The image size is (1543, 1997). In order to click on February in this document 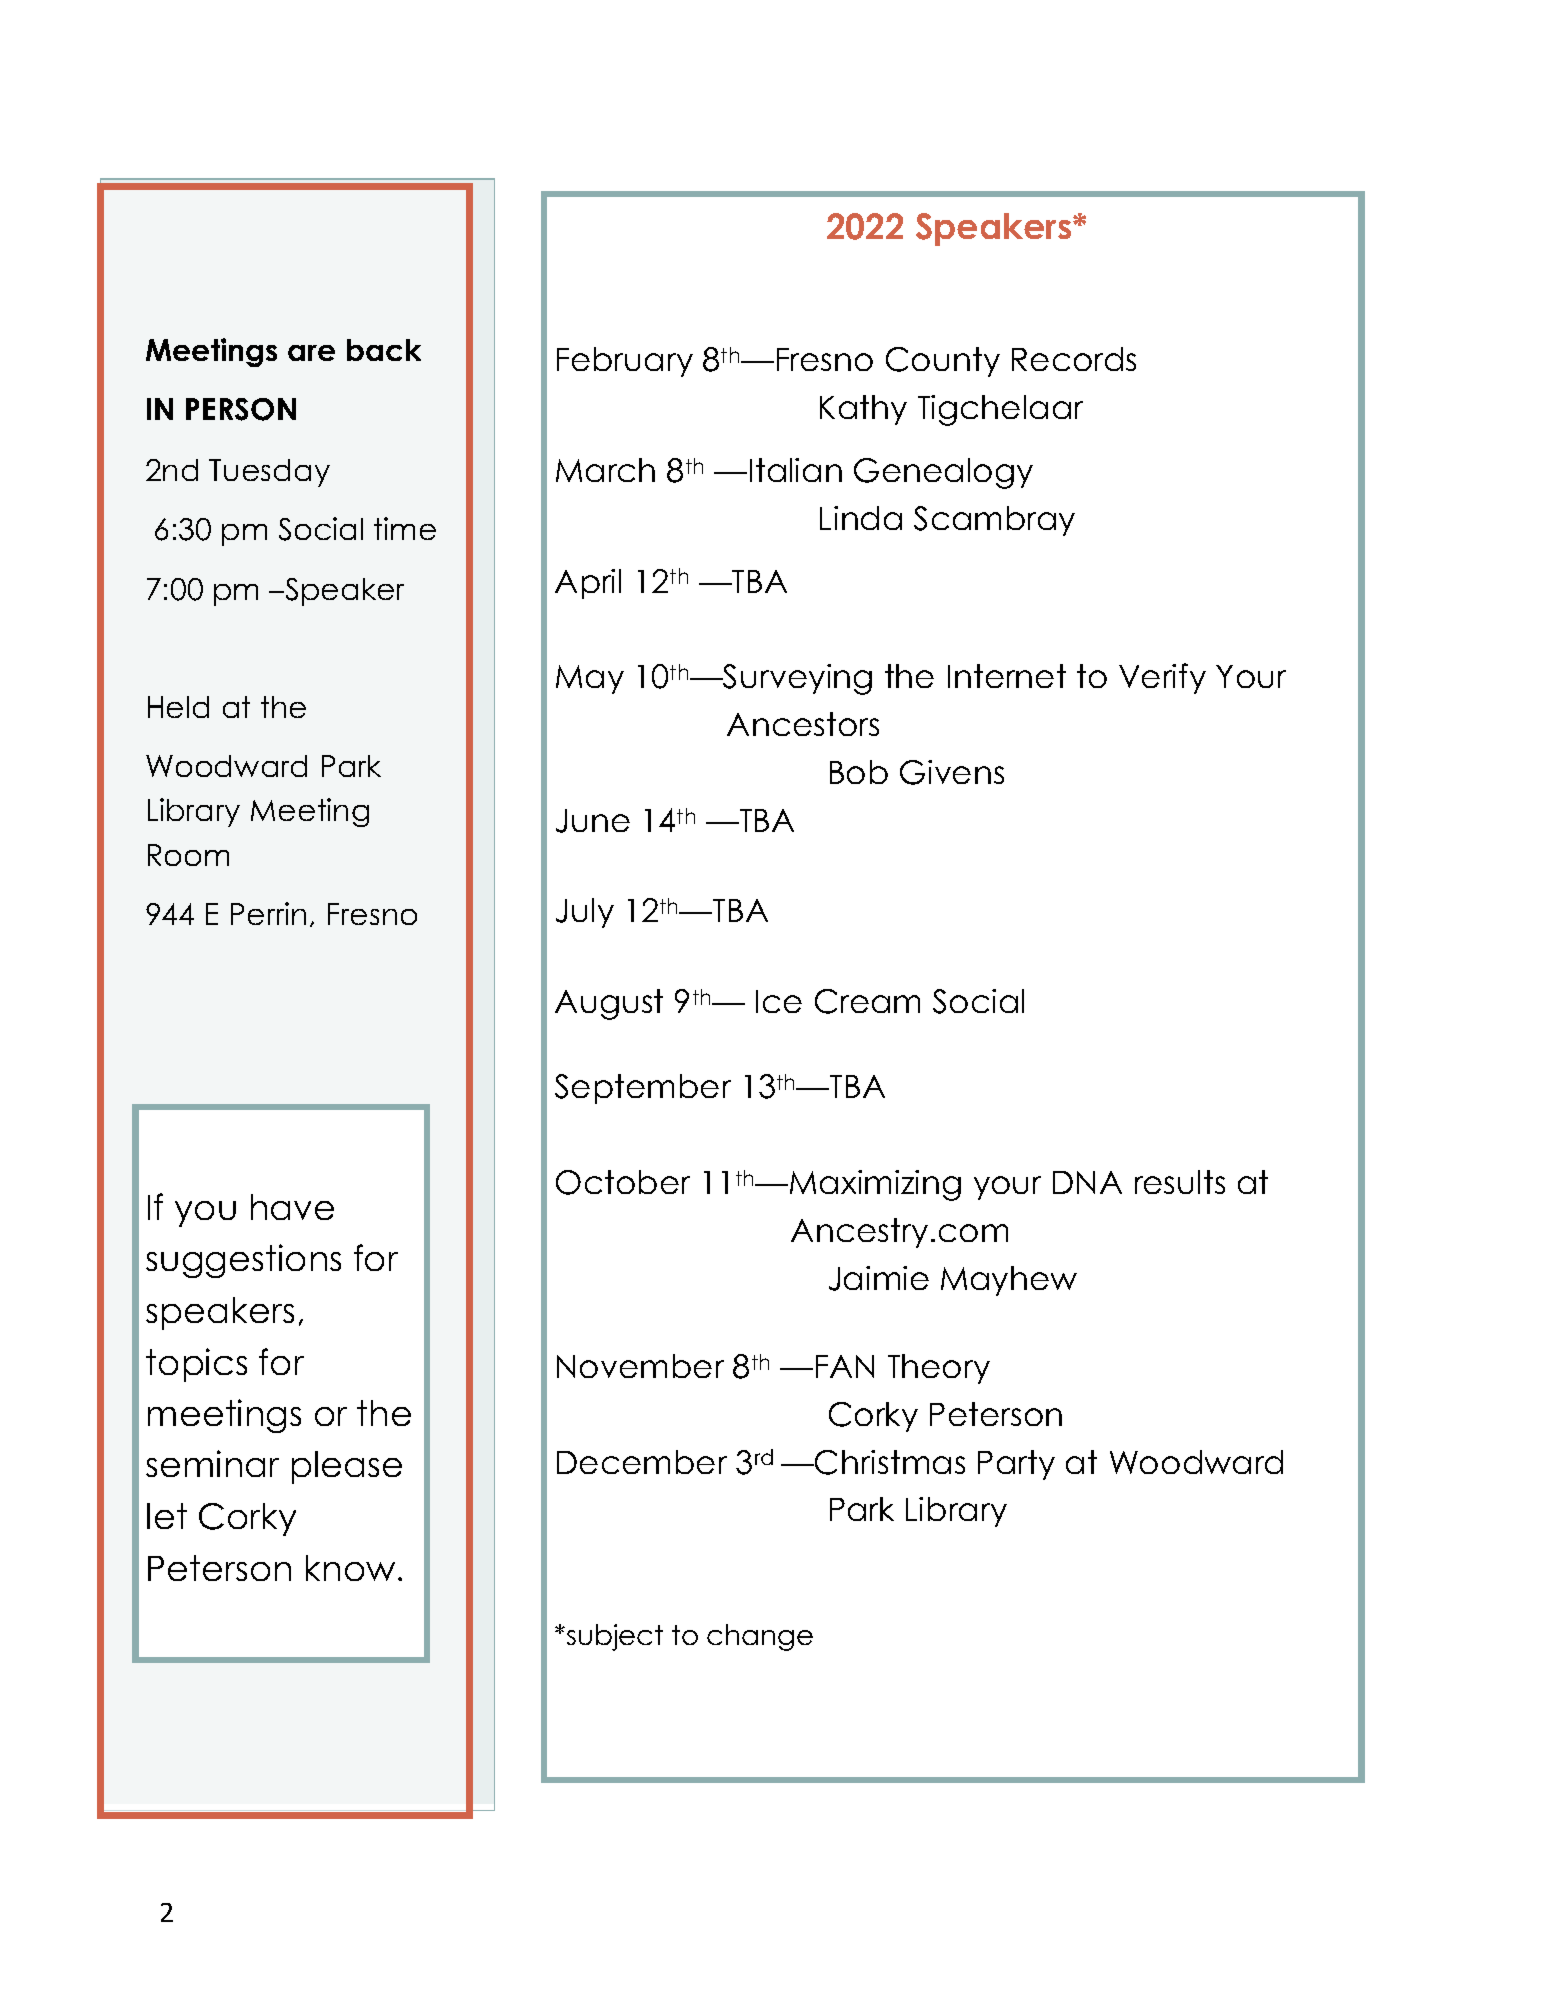, I will do `click(625, 362)`.
